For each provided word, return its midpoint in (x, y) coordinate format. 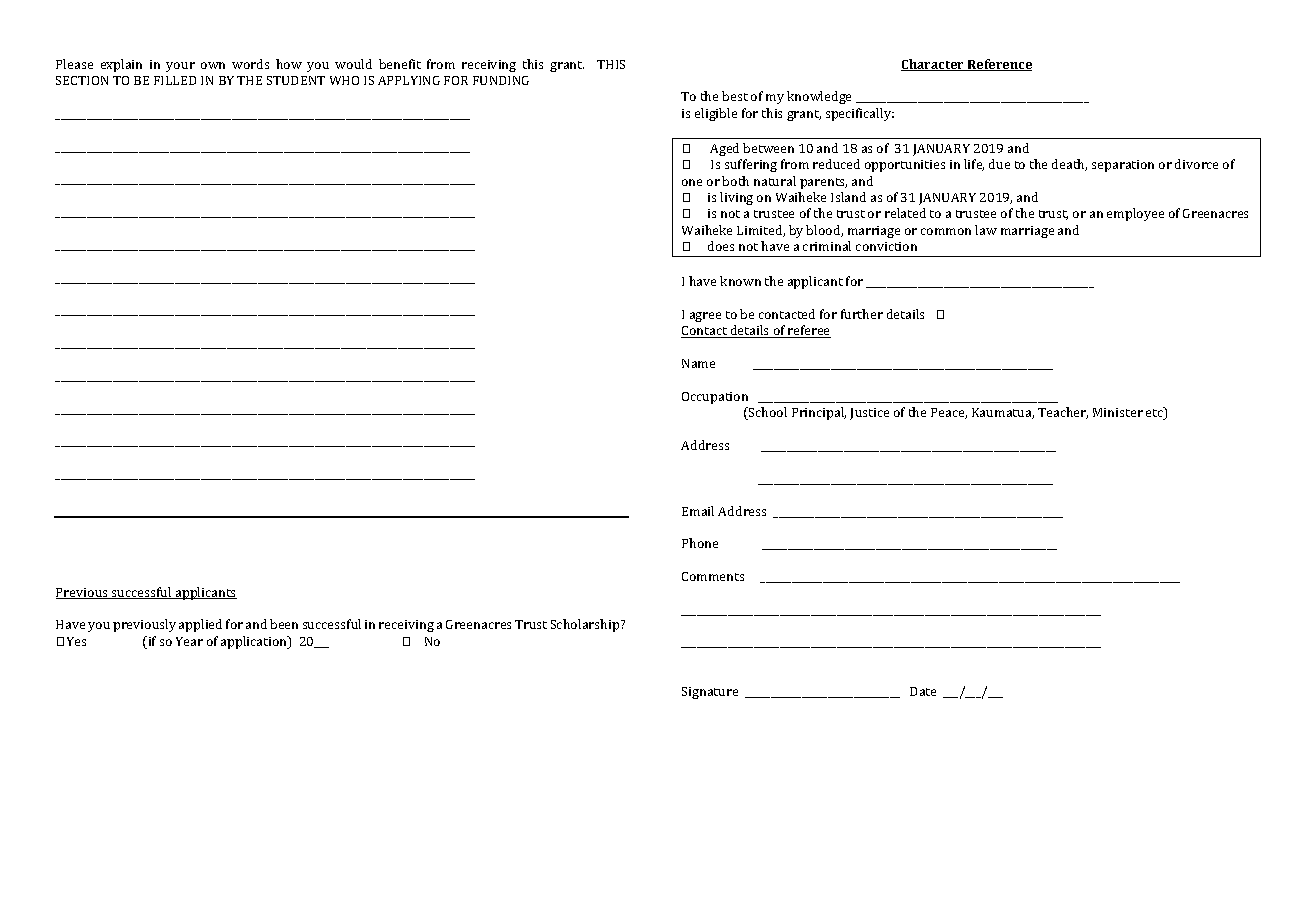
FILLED (175, 80)
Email (698, 511)
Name (698, 363)
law (986, 230)
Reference (999, 65)
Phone (700, 543)
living (736, 198)
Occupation (715, 398)
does (721, 246)
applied (200, 625)
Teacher (1063, 413)
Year (189, 641)
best (735, 96)
